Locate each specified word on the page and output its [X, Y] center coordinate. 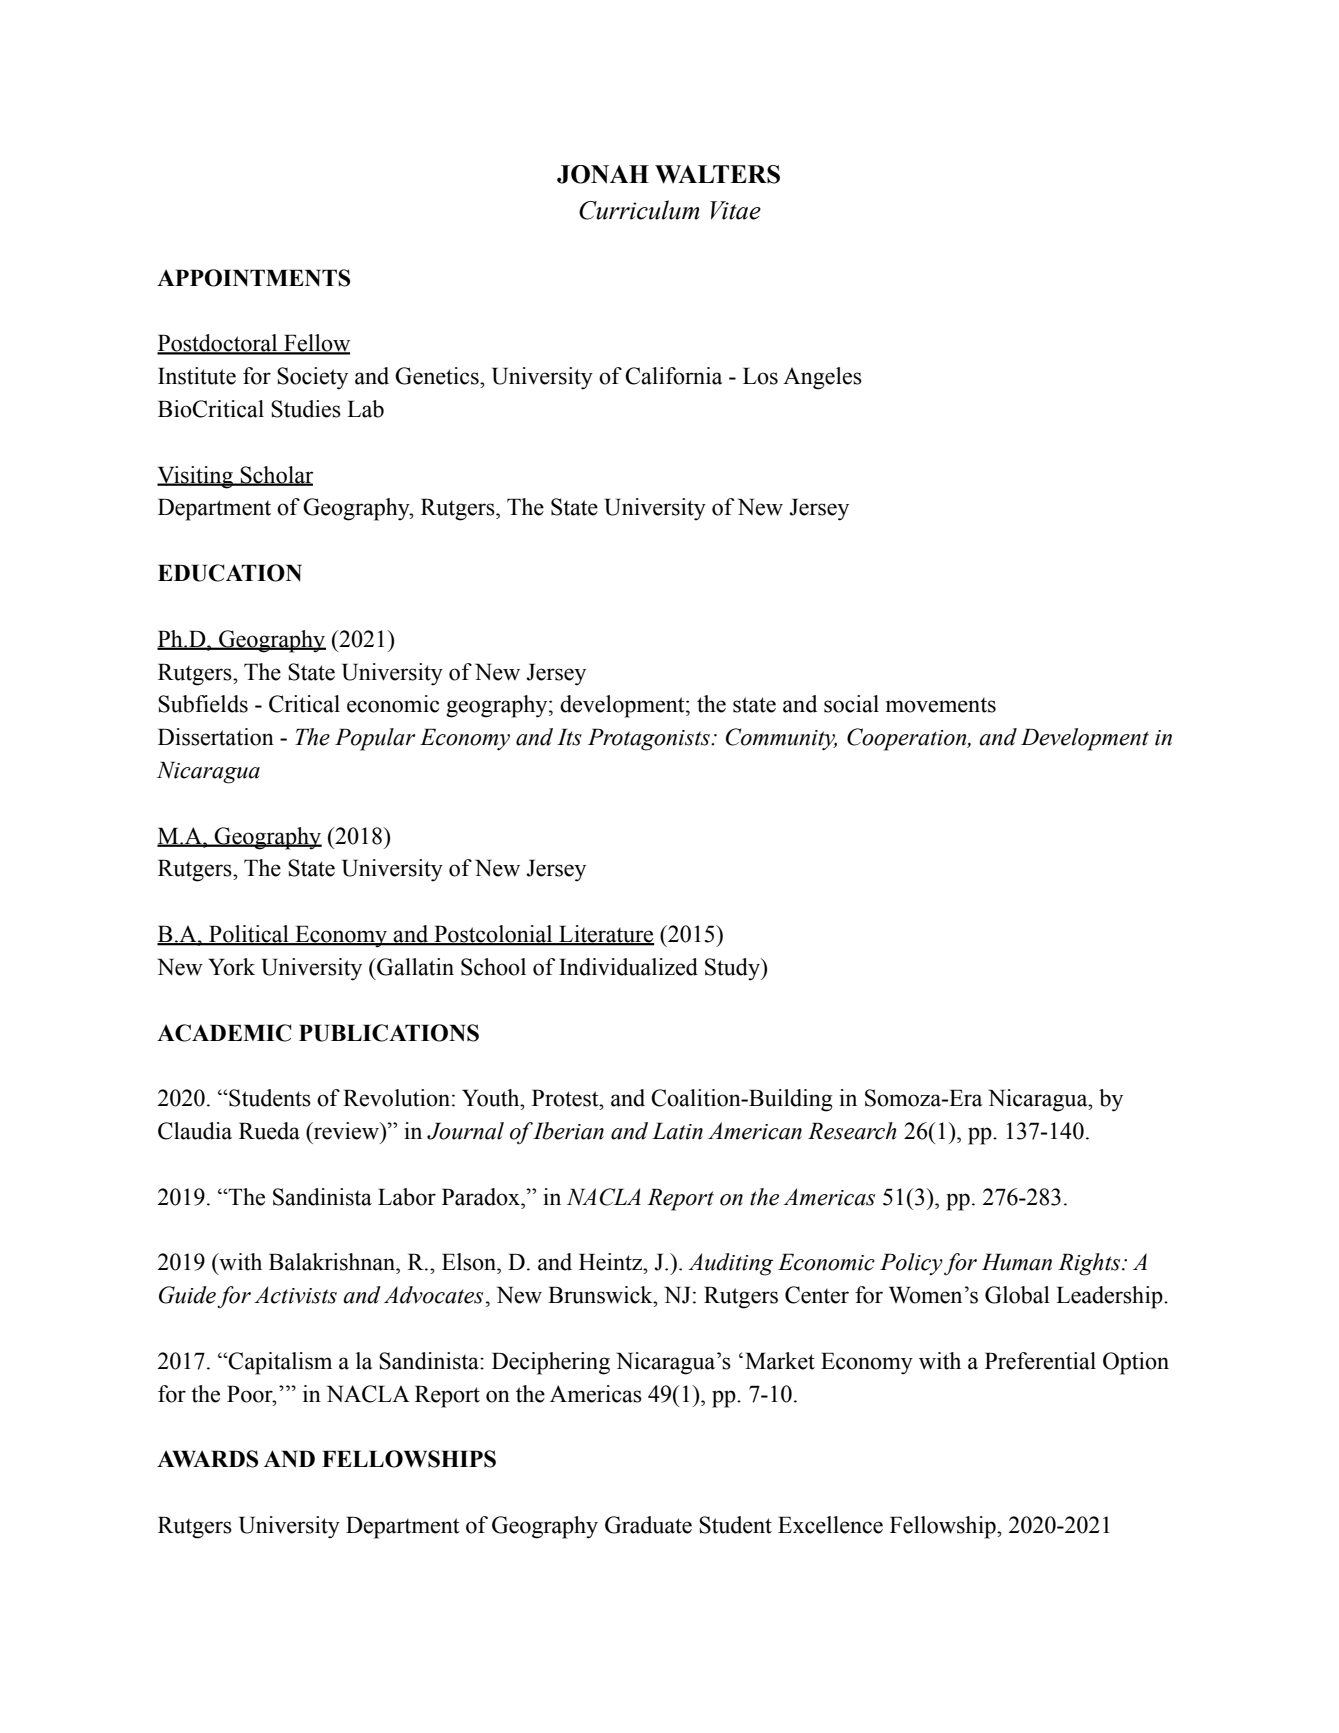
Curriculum [639, 210]
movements [941, 705]
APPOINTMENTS [254, 278]
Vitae [735, 210]
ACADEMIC [224, 1033]
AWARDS [208, 1459]
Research [852, 1131]
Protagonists [650, 739]
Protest [566, 1098]
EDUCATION [230, 573]
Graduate [648, 1525]
